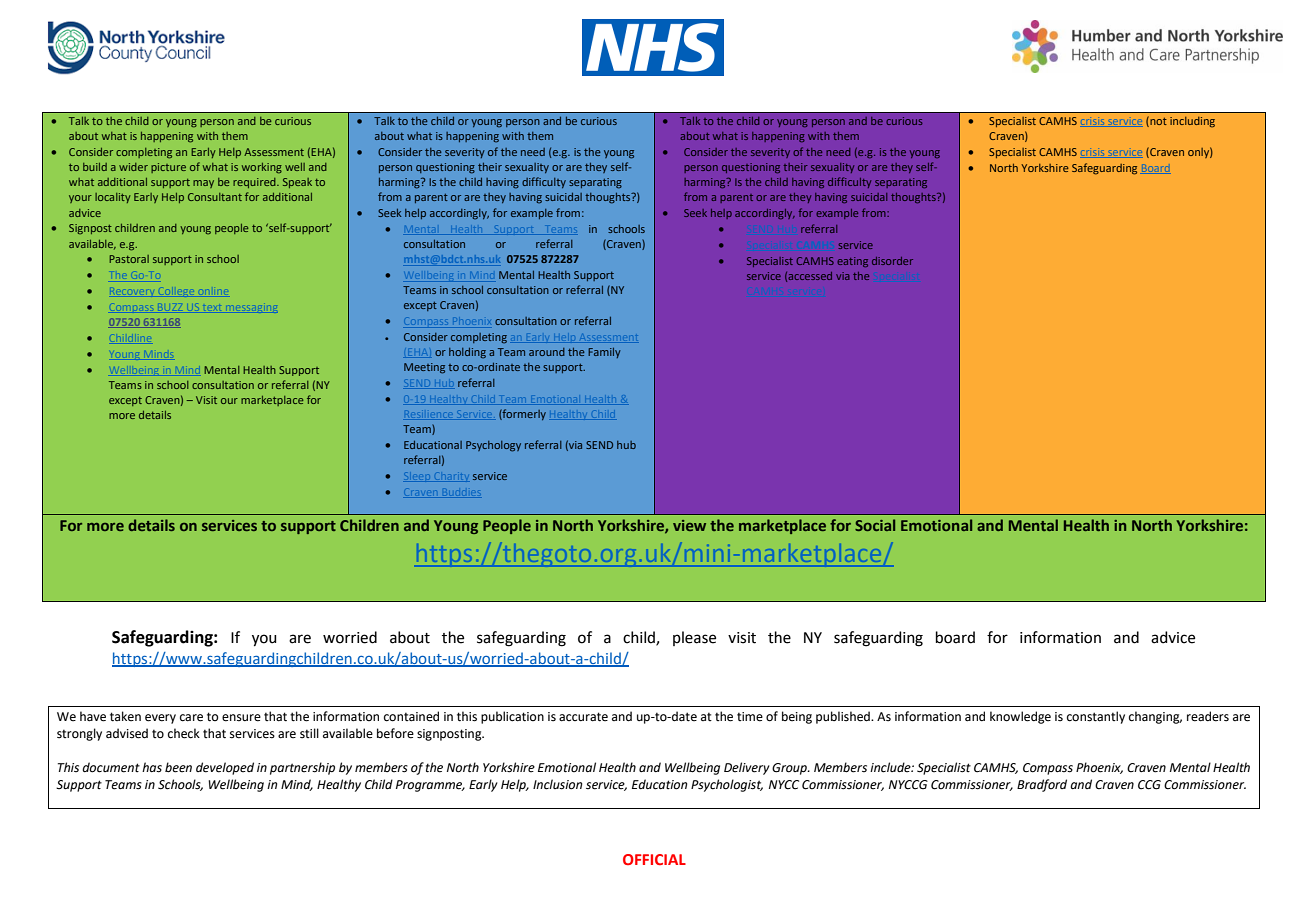  Describe the element at coordinates (1192, 122) in the page. I see `including` at that location.
